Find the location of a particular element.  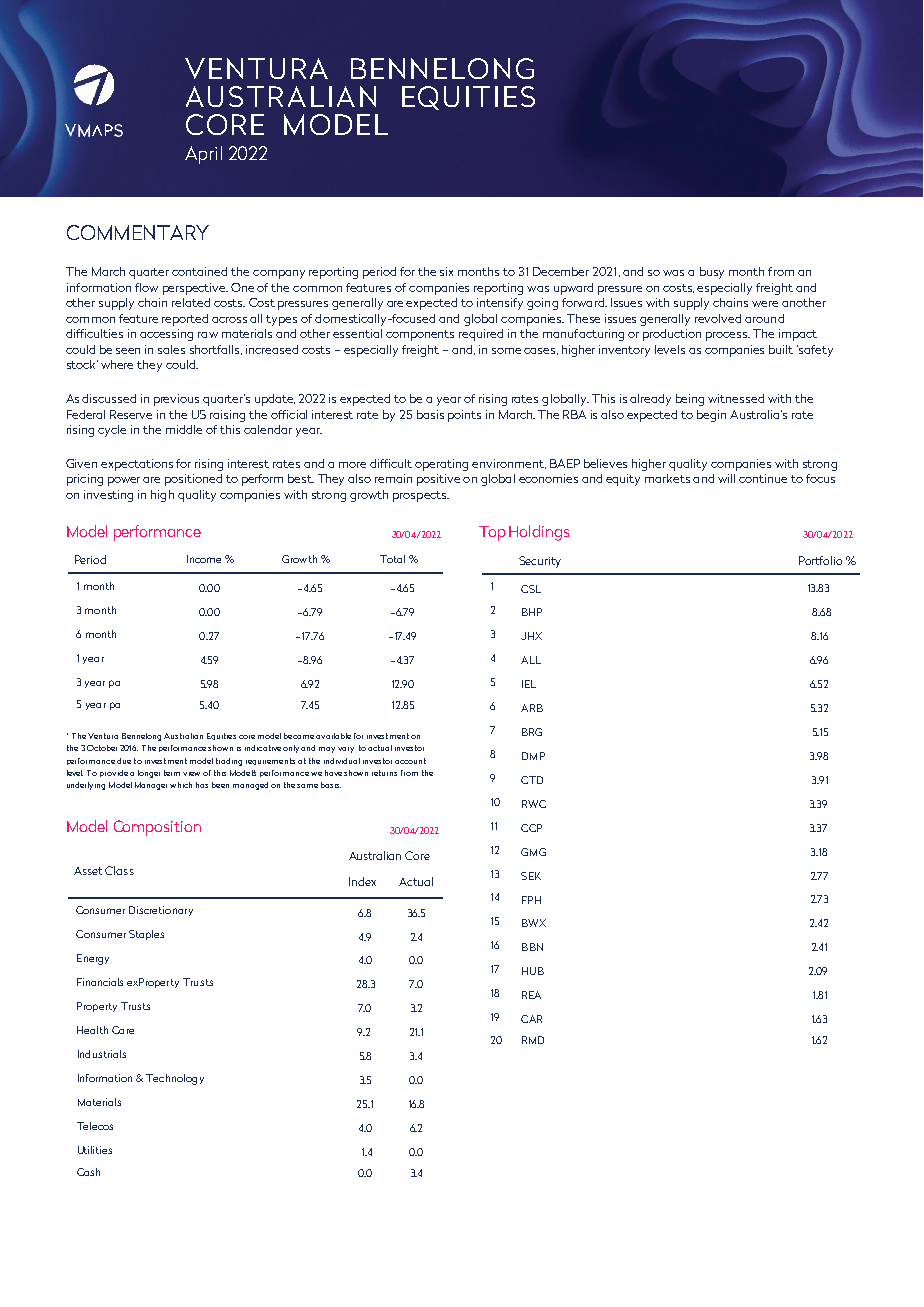

six is located at coordinates (446, 271).
